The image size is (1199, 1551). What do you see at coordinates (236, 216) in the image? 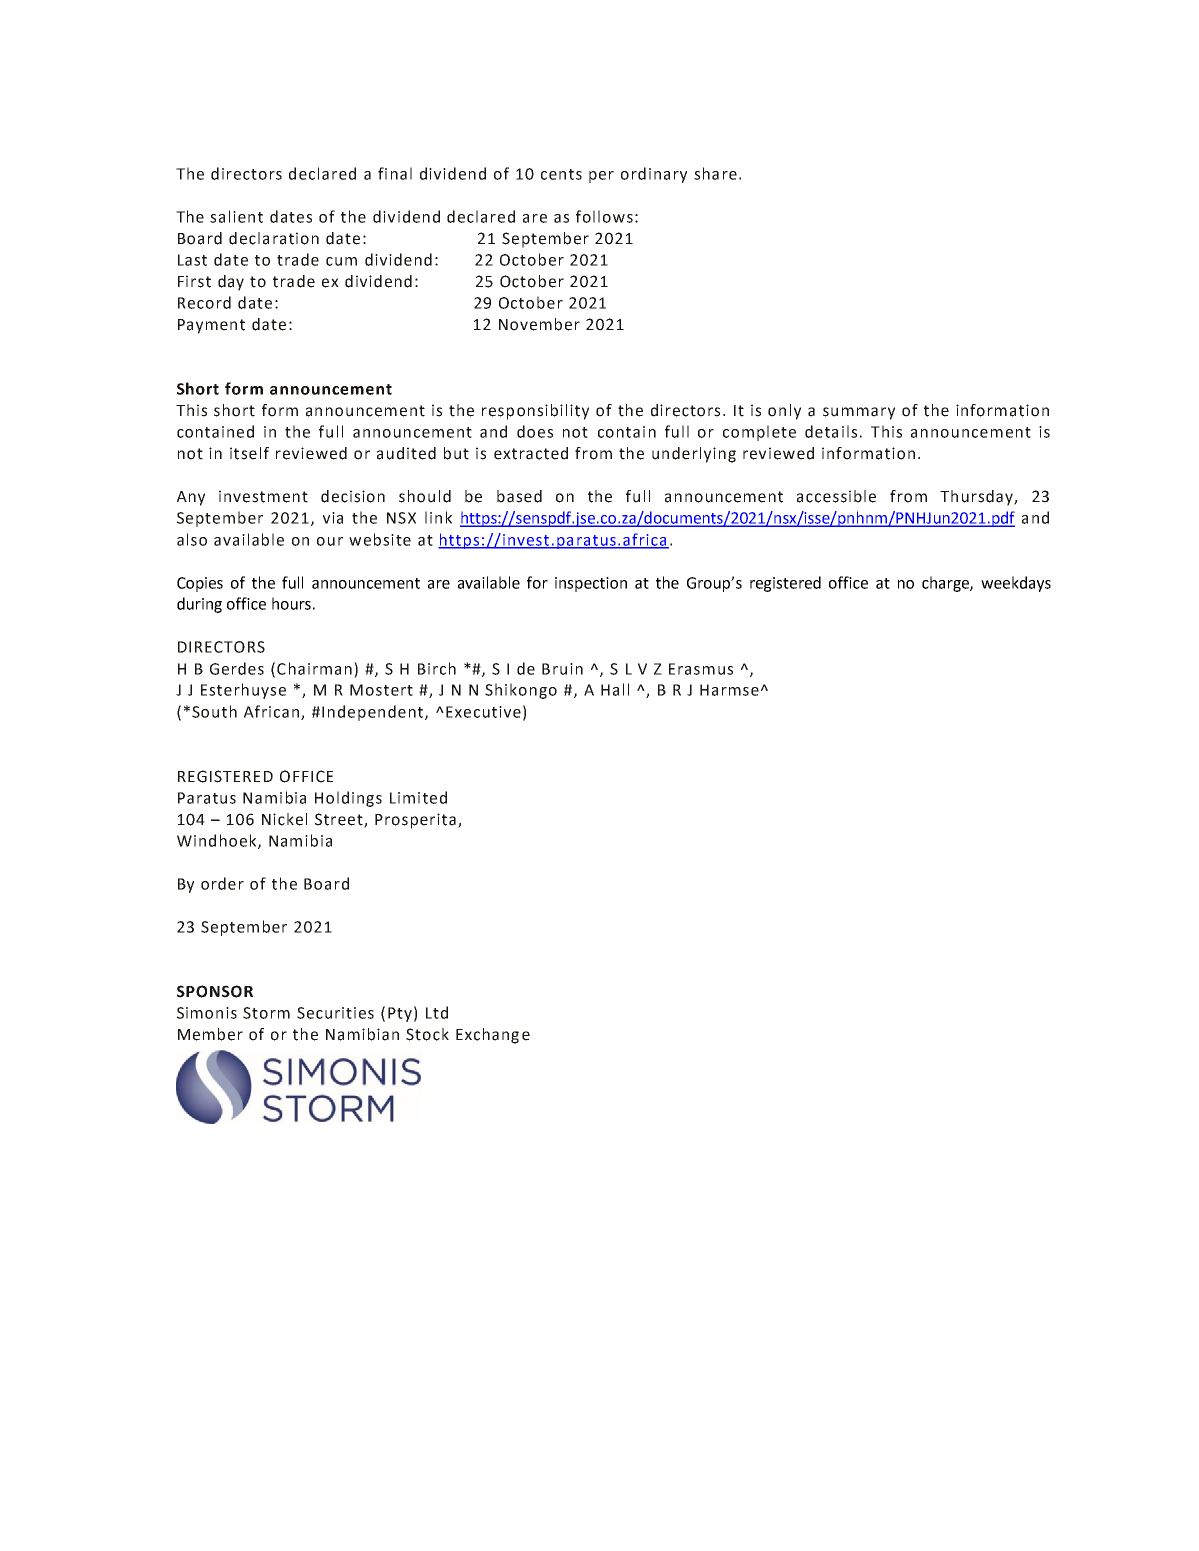
I see `salient` at bounding box center [236, 216].
